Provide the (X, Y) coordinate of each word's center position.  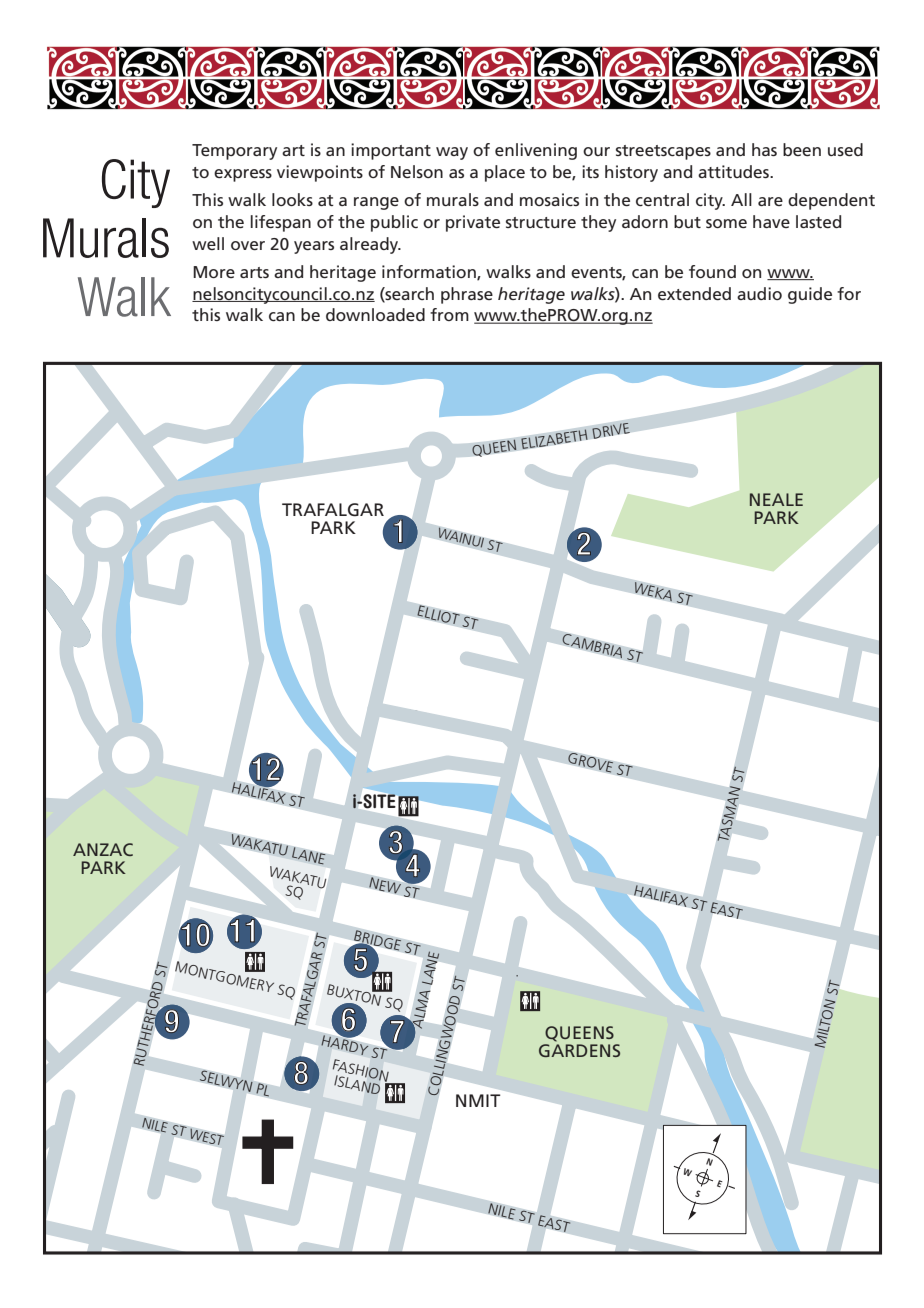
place (505, 173)
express (243, 175)
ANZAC (103, 849)
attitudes (734, 171)
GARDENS (579, 1050)
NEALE (776, 499)
